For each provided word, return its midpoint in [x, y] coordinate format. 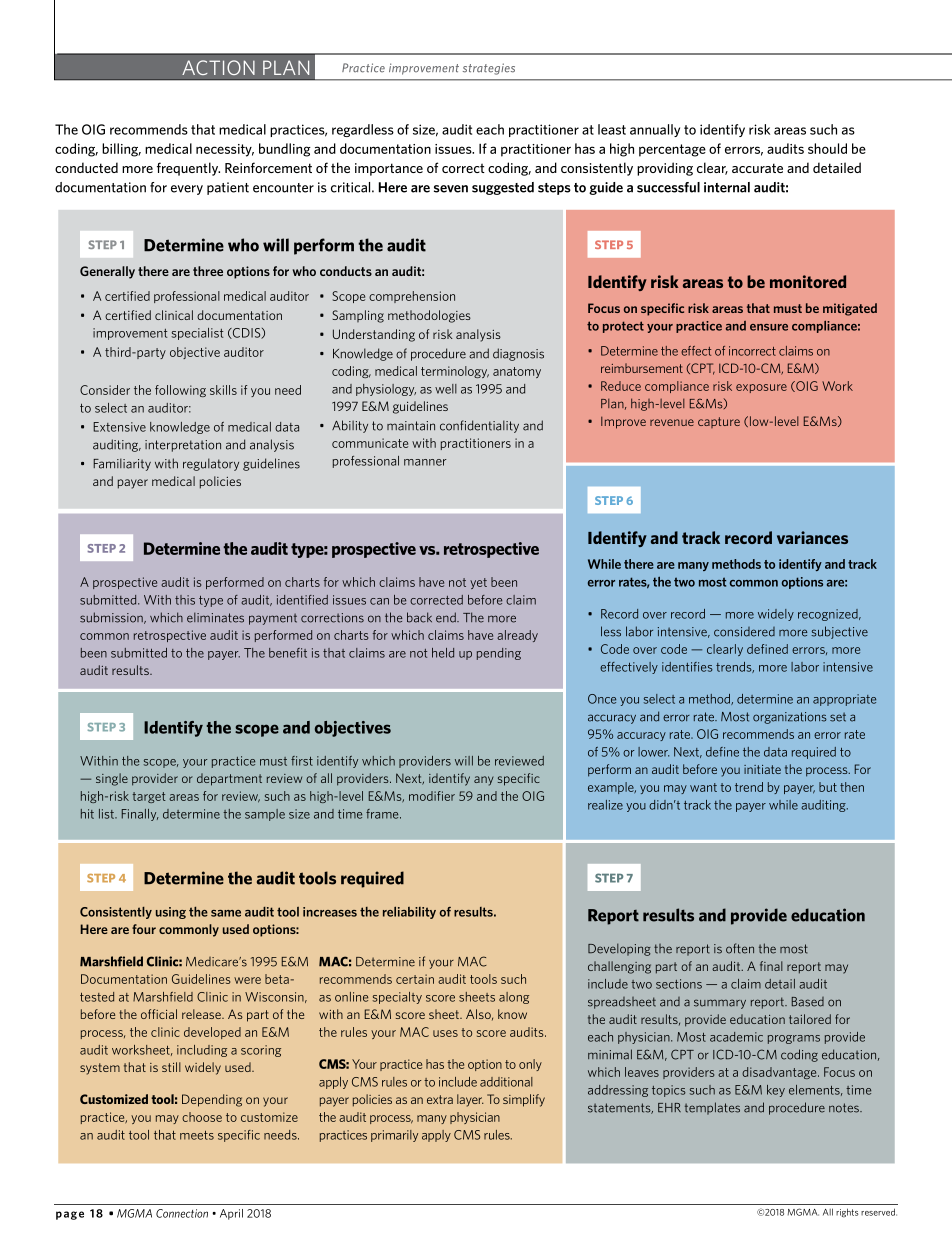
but [828, 787]
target [149, 797]
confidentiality [479, 426]
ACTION [218, 67]
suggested [503, 188]
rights [847, 1213]
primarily [394, 1136]
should [827, 148]
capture [719, 422]
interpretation [183, 446]
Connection [182, 1213]
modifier [432, 796]
